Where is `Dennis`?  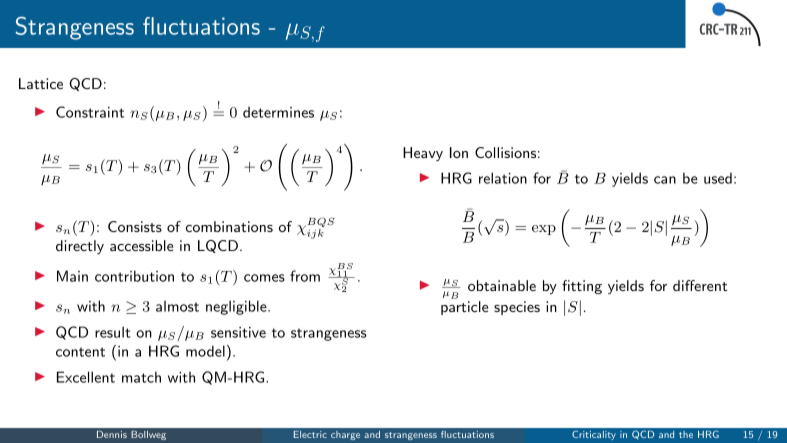
Dennis is located at coordinates (112, 434).
